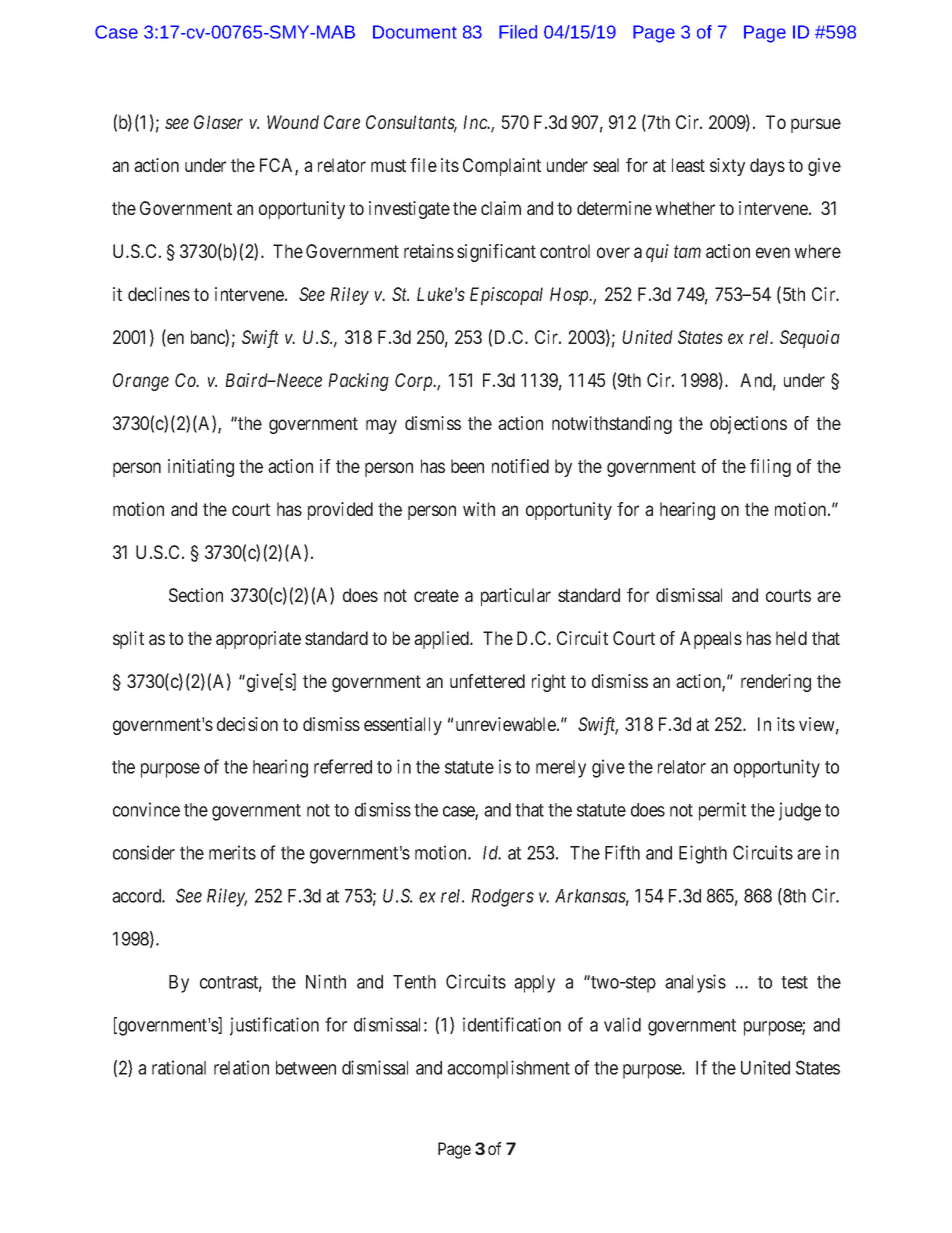 The width and height of the page is (952, 1233). What do you see at coordinates (561, 769) in the page?
I see `merely` at bounding box center [561, 769].
